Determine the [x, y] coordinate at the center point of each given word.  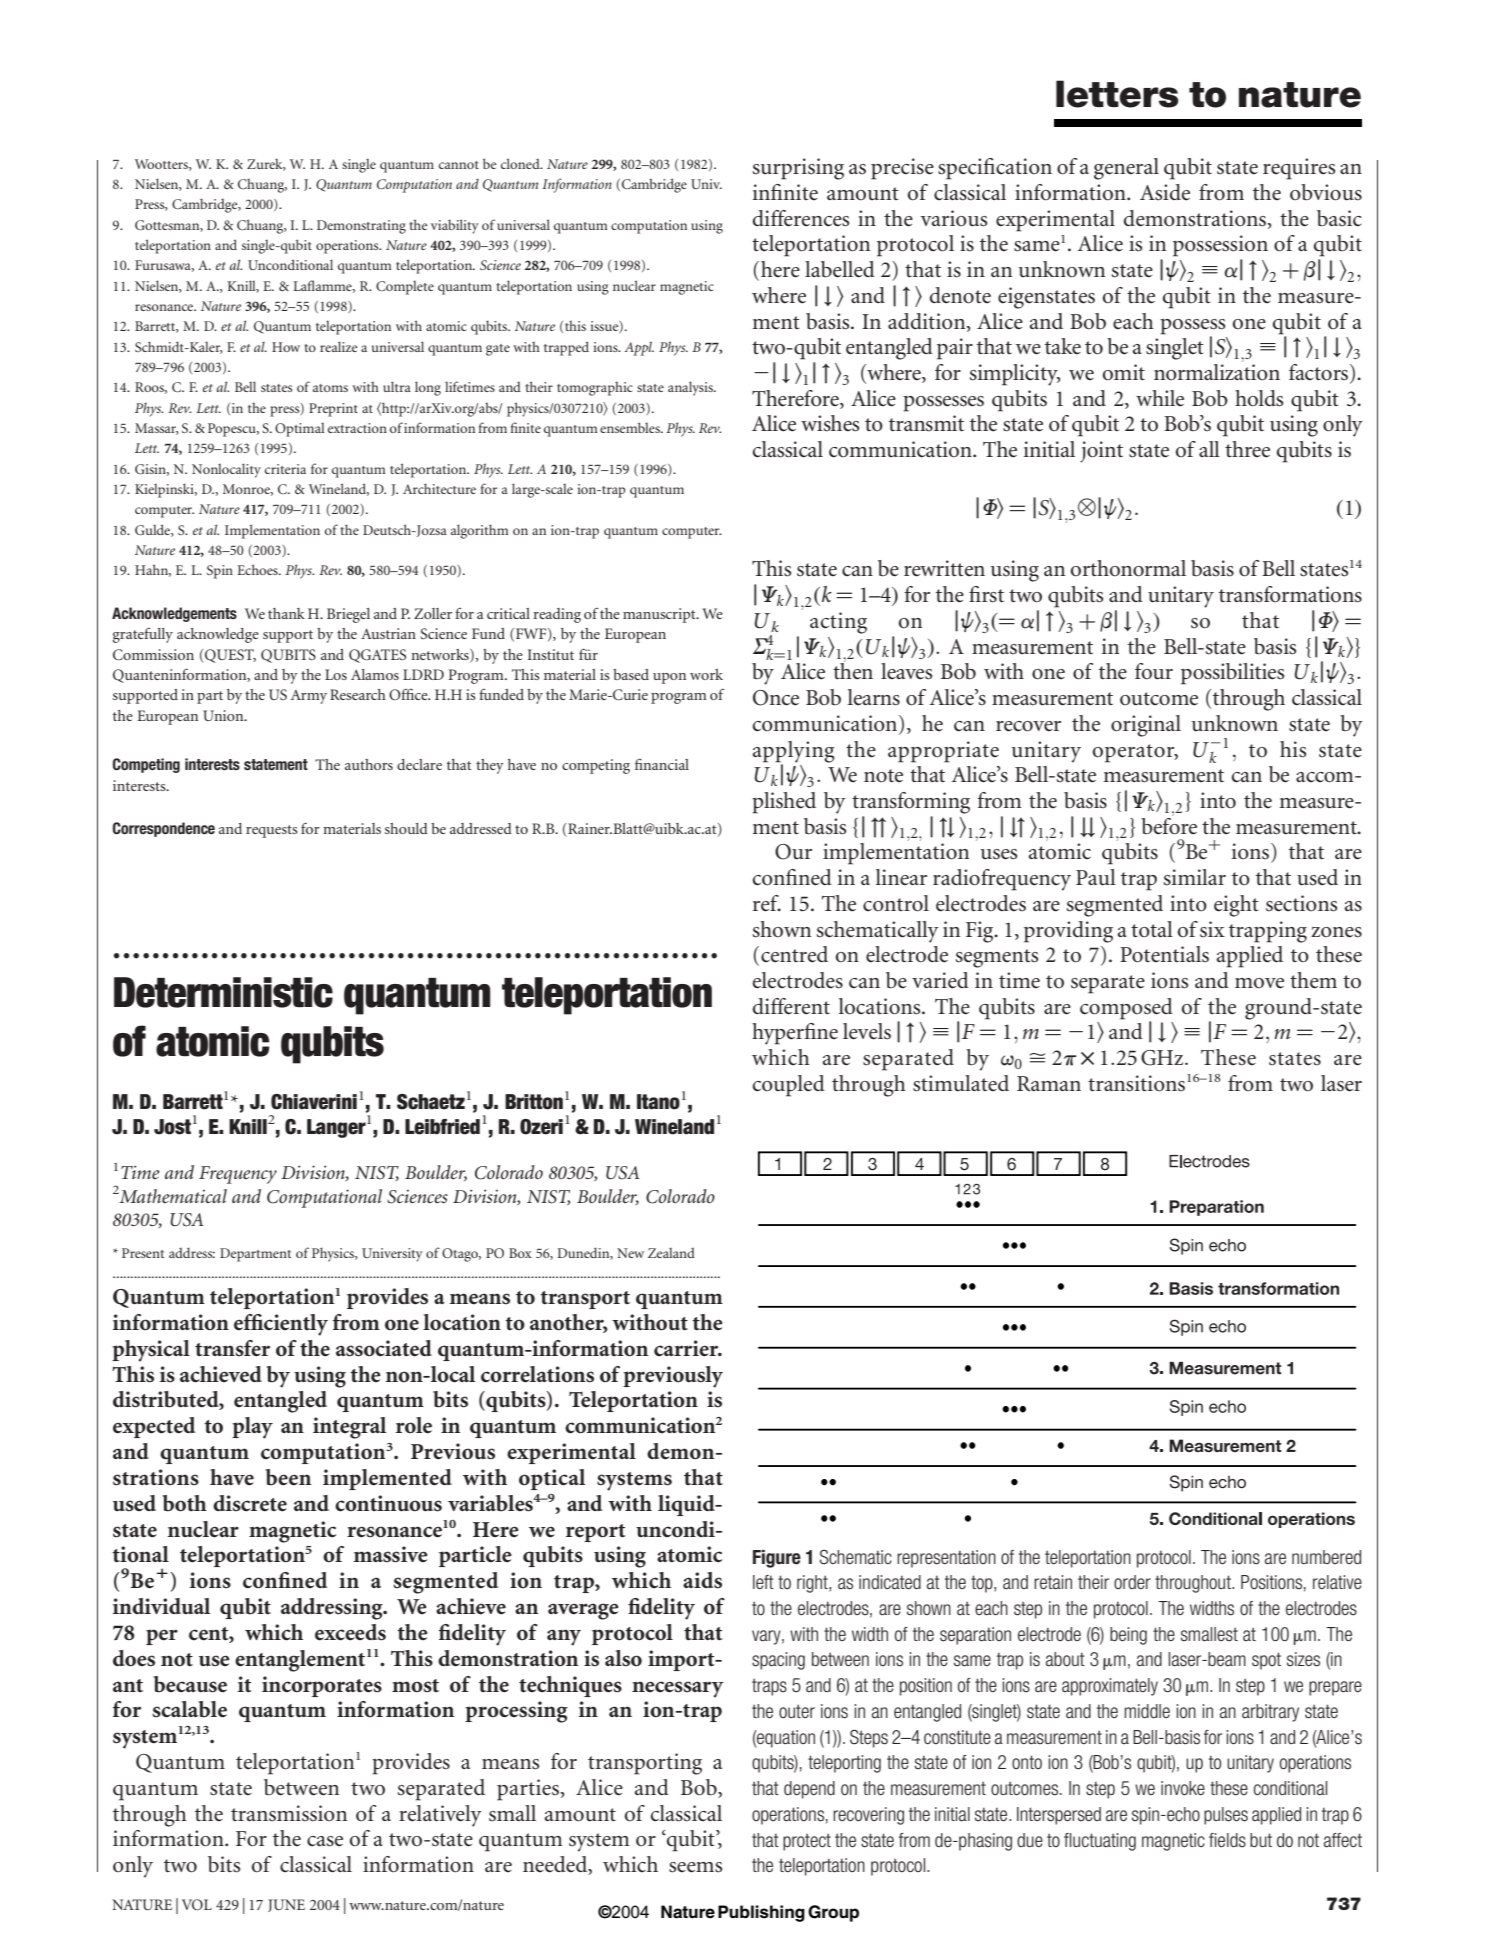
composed [1126, 1009]
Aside [1165, 192]
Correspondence [164, 829]
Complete [405, 287]
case [325, 1841]
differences [801, 218]
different [791, 1006]
